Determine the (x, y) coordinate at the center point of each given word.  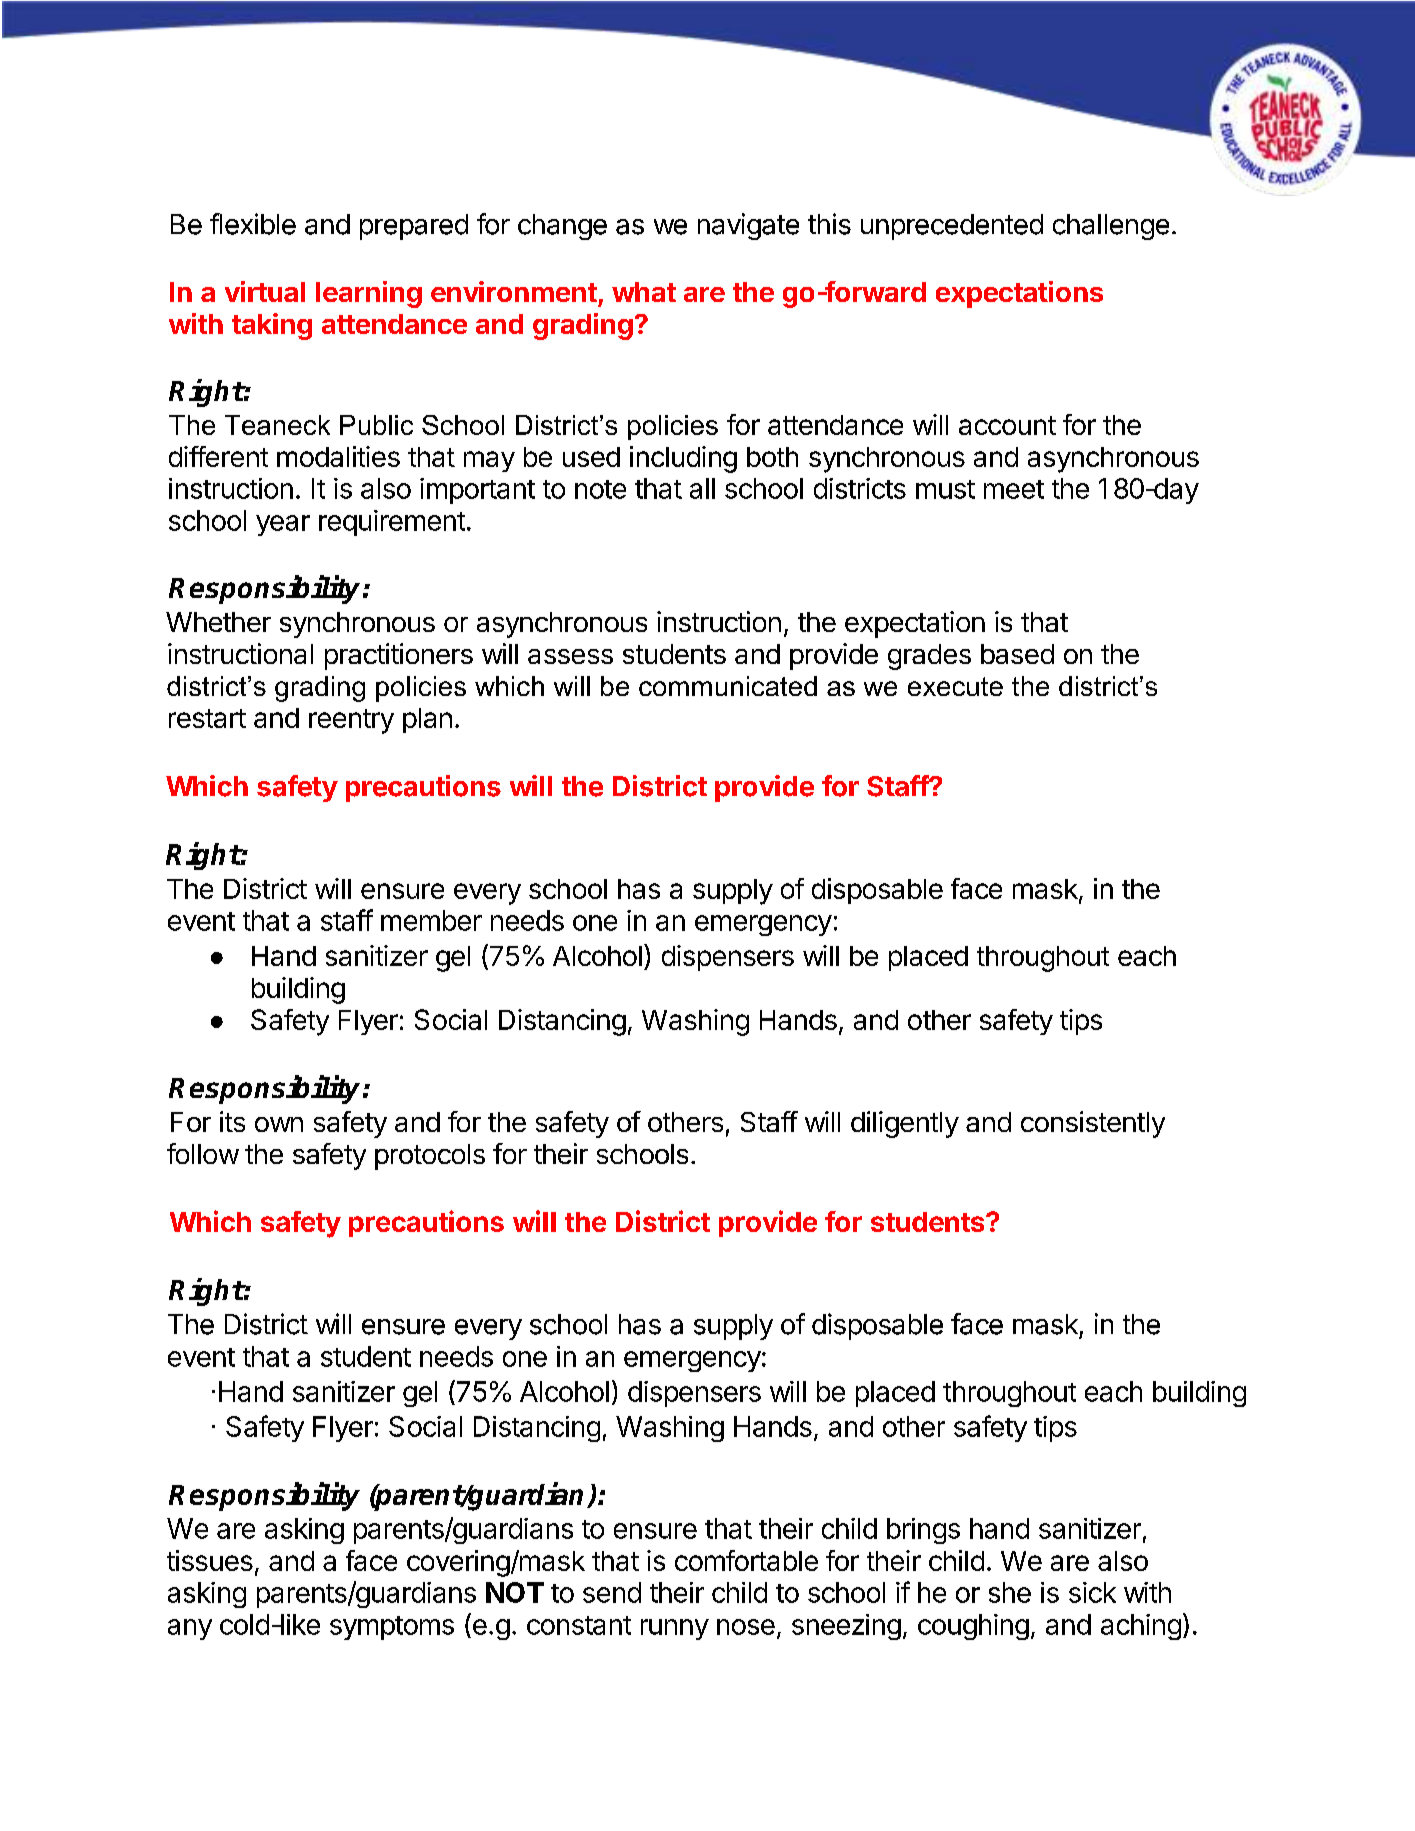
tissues (210, 1560)
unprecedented (952, 227)
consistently (1093, 1124)
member (431, 920)
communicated (728, 686)
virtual (265, 291)
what (644, 292)
